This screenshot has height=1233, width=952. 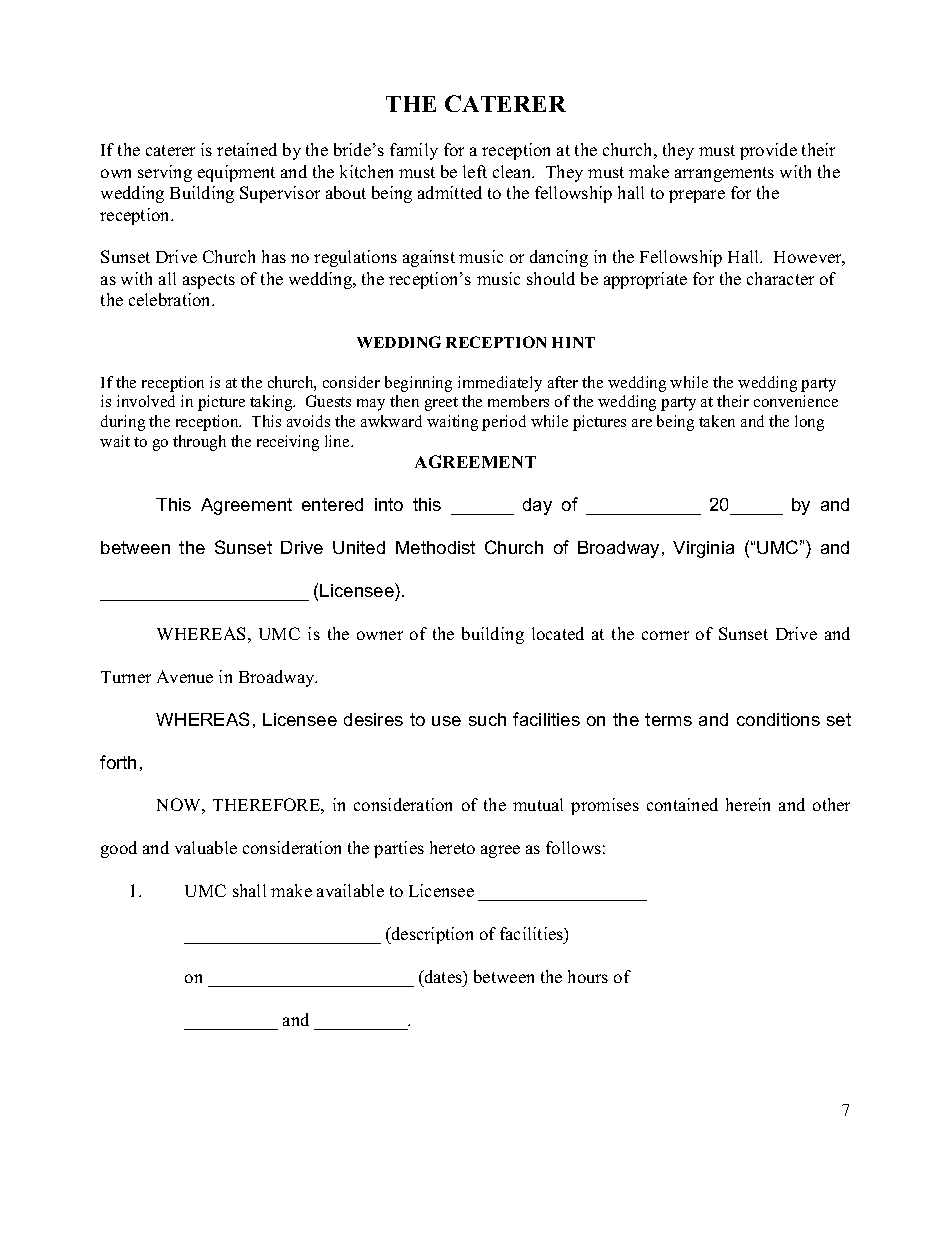 I want to click on convenience, so click(x=796, y=401).
